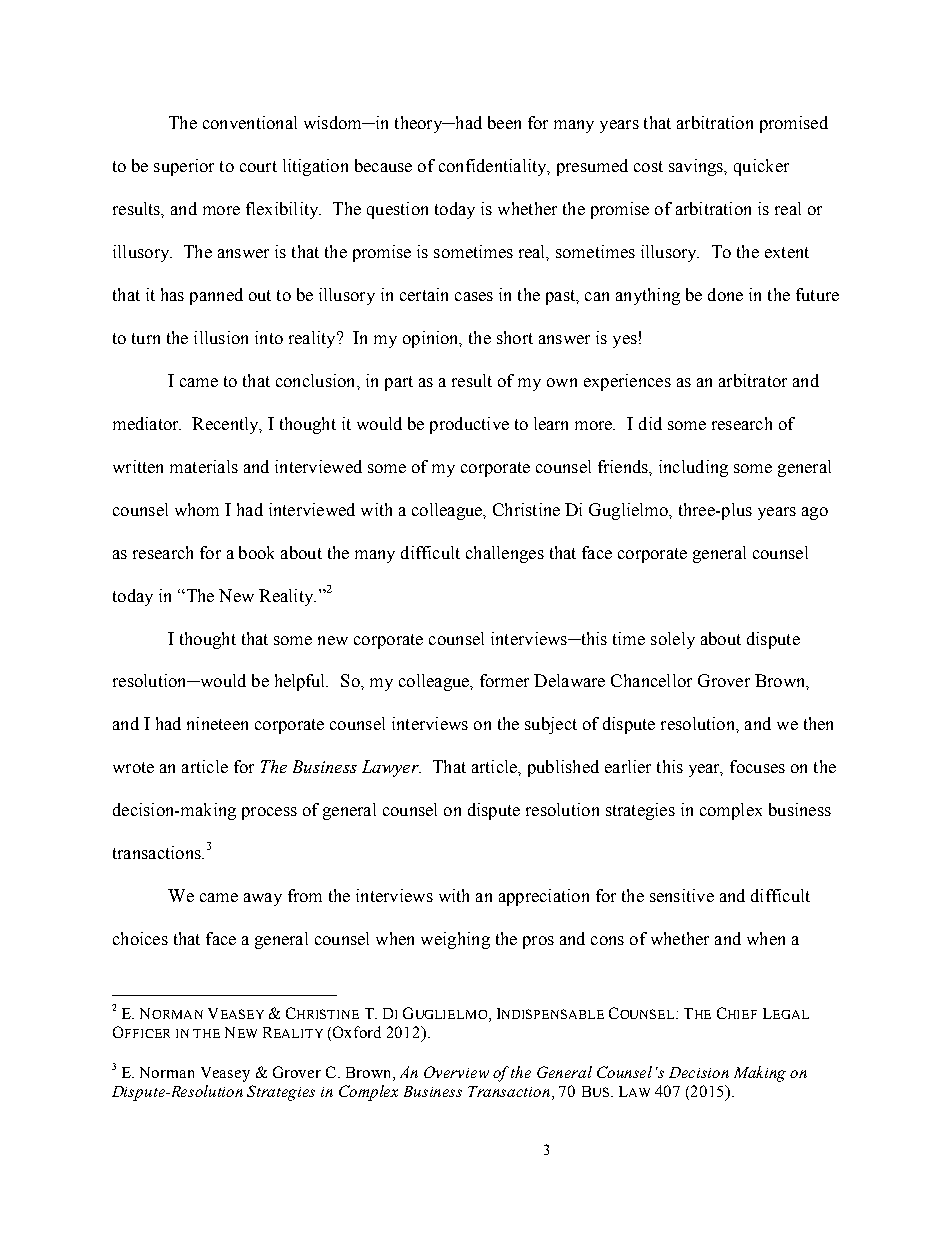  Describe the element at coordinates (673, 640) in the image. I see `solely` at that location.
